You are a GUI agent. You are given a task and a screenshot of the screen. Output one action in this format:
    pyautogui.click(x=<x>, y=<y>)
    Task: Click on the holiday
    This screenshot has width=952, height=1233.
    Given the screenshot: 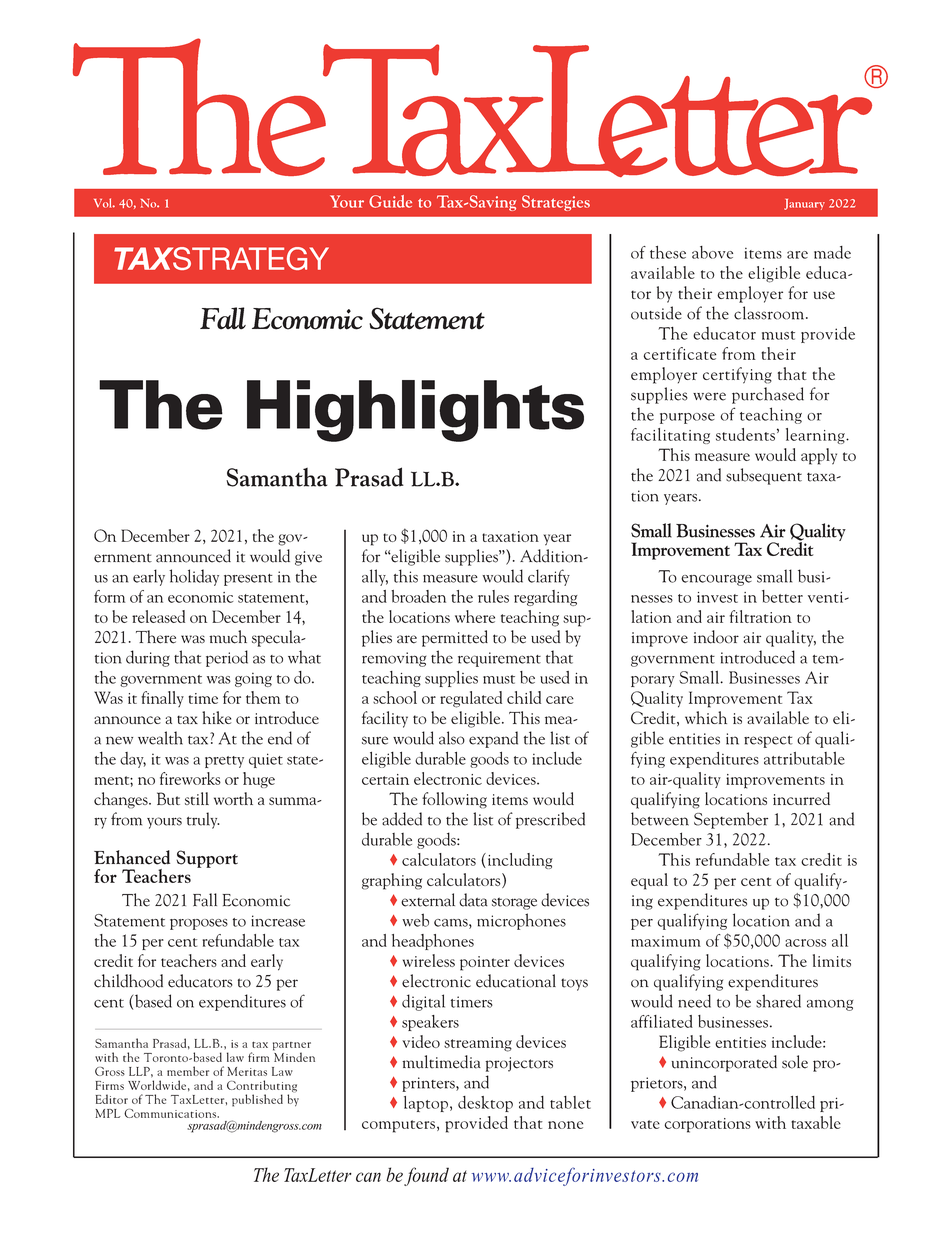 What is the action you would take?
    pyautogui.click(x=194, y=577)
